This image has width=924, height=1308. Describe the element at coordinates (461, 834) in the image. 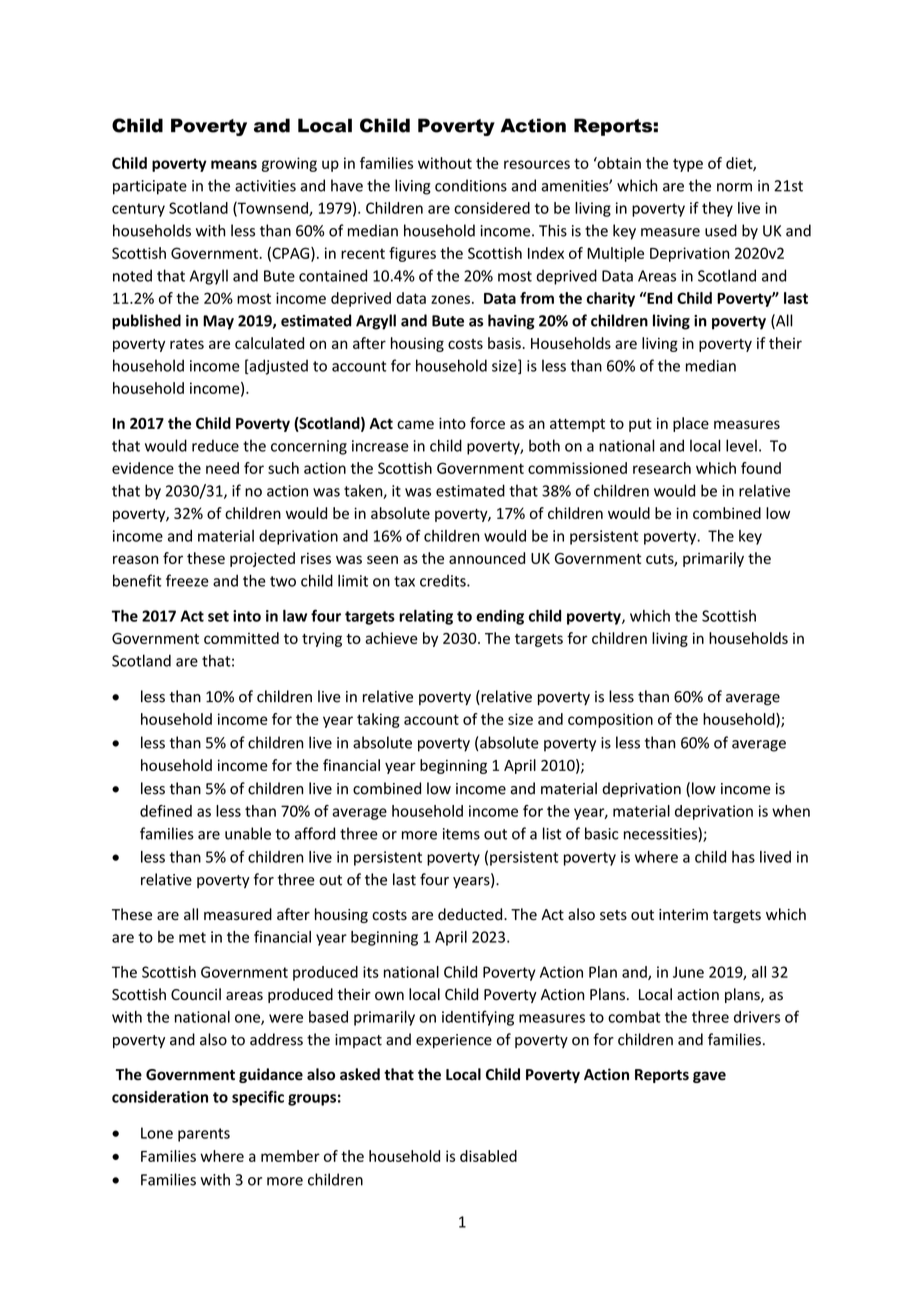

I see `items` at that location.
